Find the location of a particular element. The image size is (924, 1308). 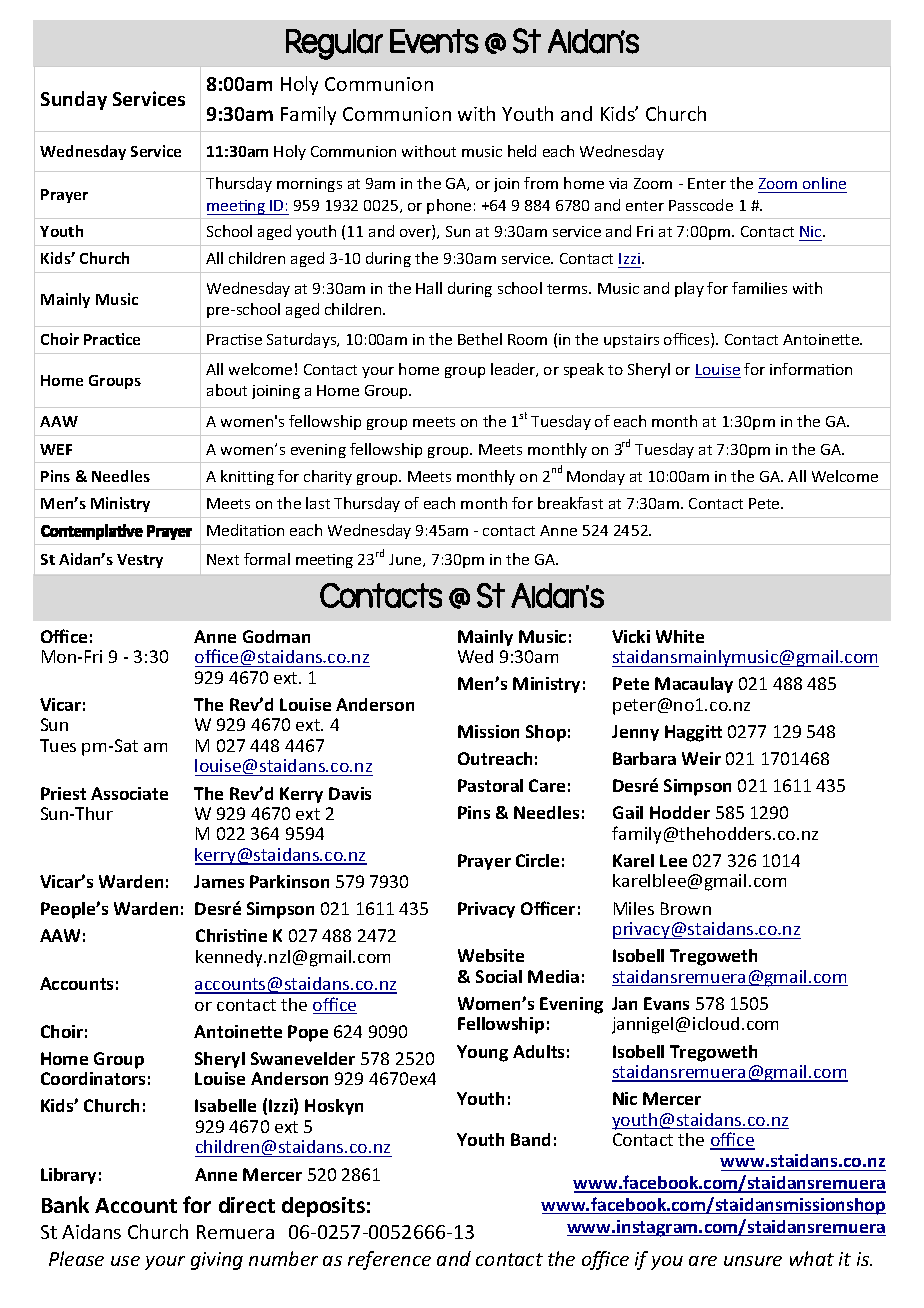

reference is located at coordinates (389, 1260).
